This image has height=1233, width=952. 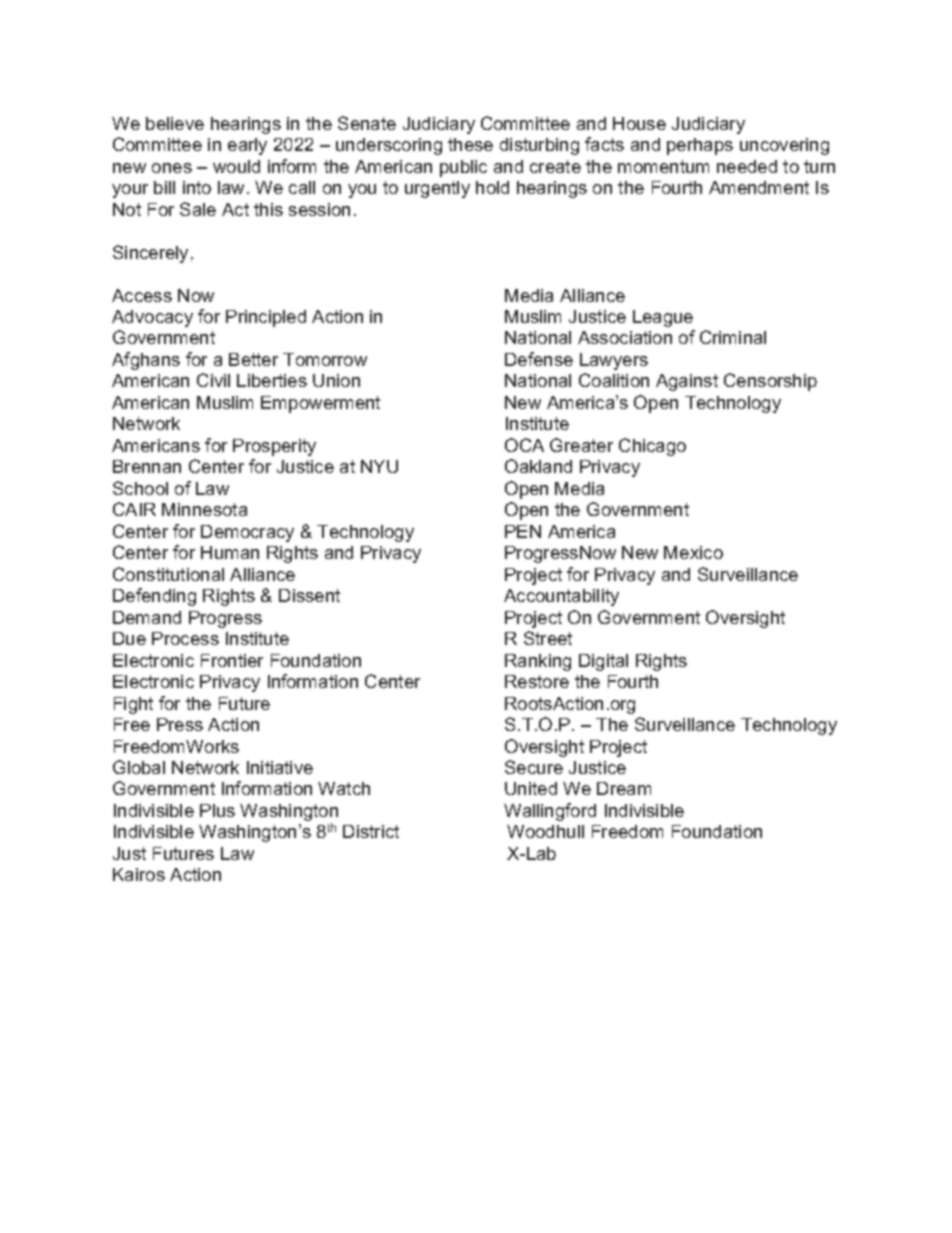 I want to click on early, so click(x=247, y=146).
